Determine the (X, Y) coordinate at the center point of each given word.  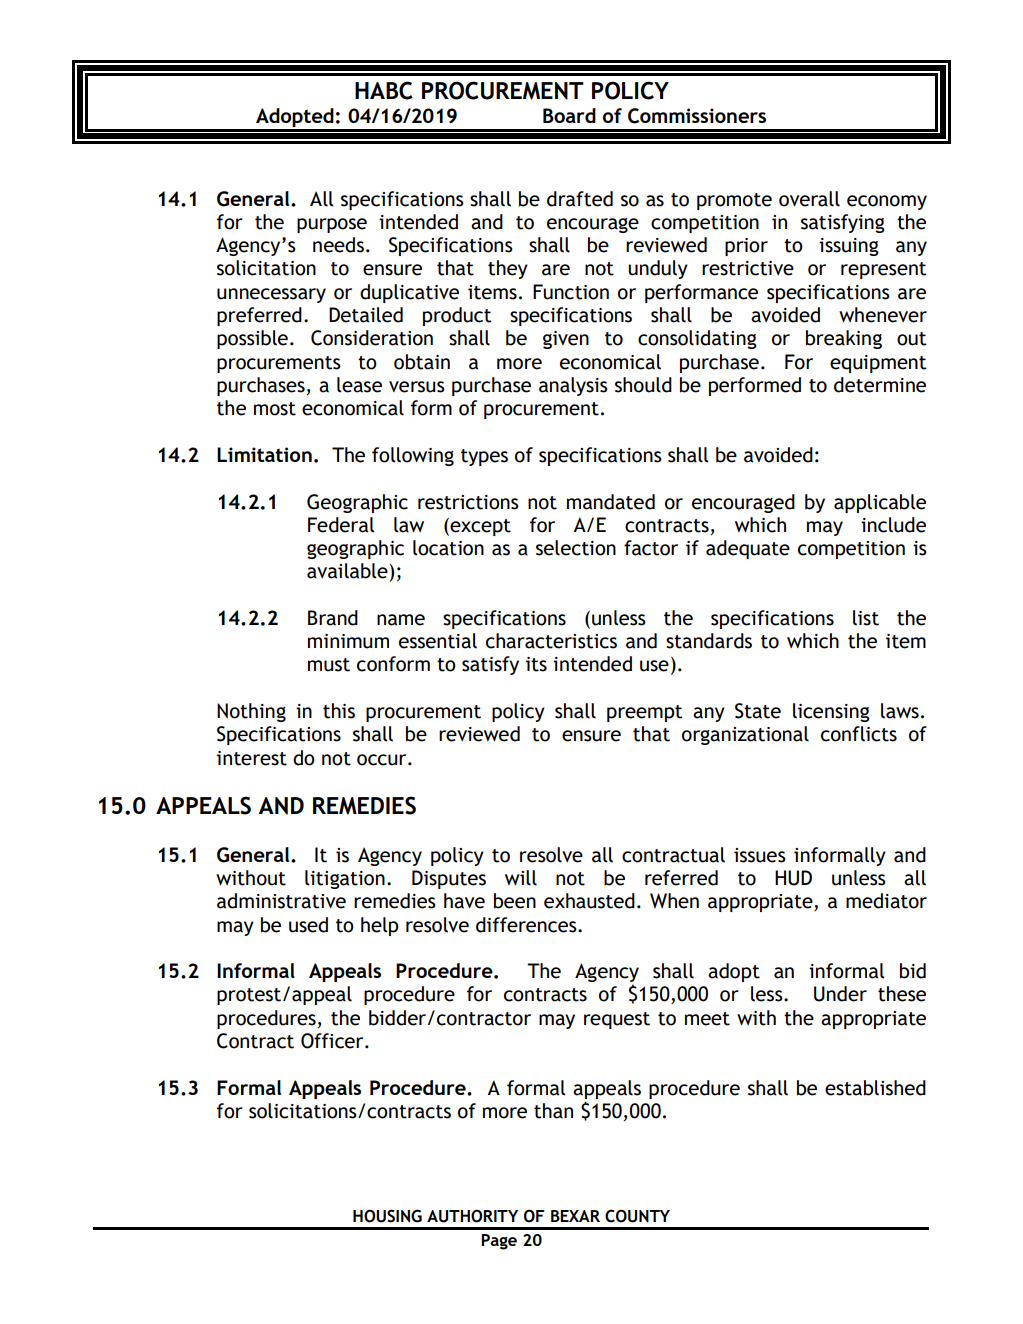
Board (569, 115)
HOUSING (387, 1216)
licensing (831, 712)
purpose (332, 225)
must (329, 665)
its (536, 664)
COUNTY (637, 1216)
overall (809, 199)
